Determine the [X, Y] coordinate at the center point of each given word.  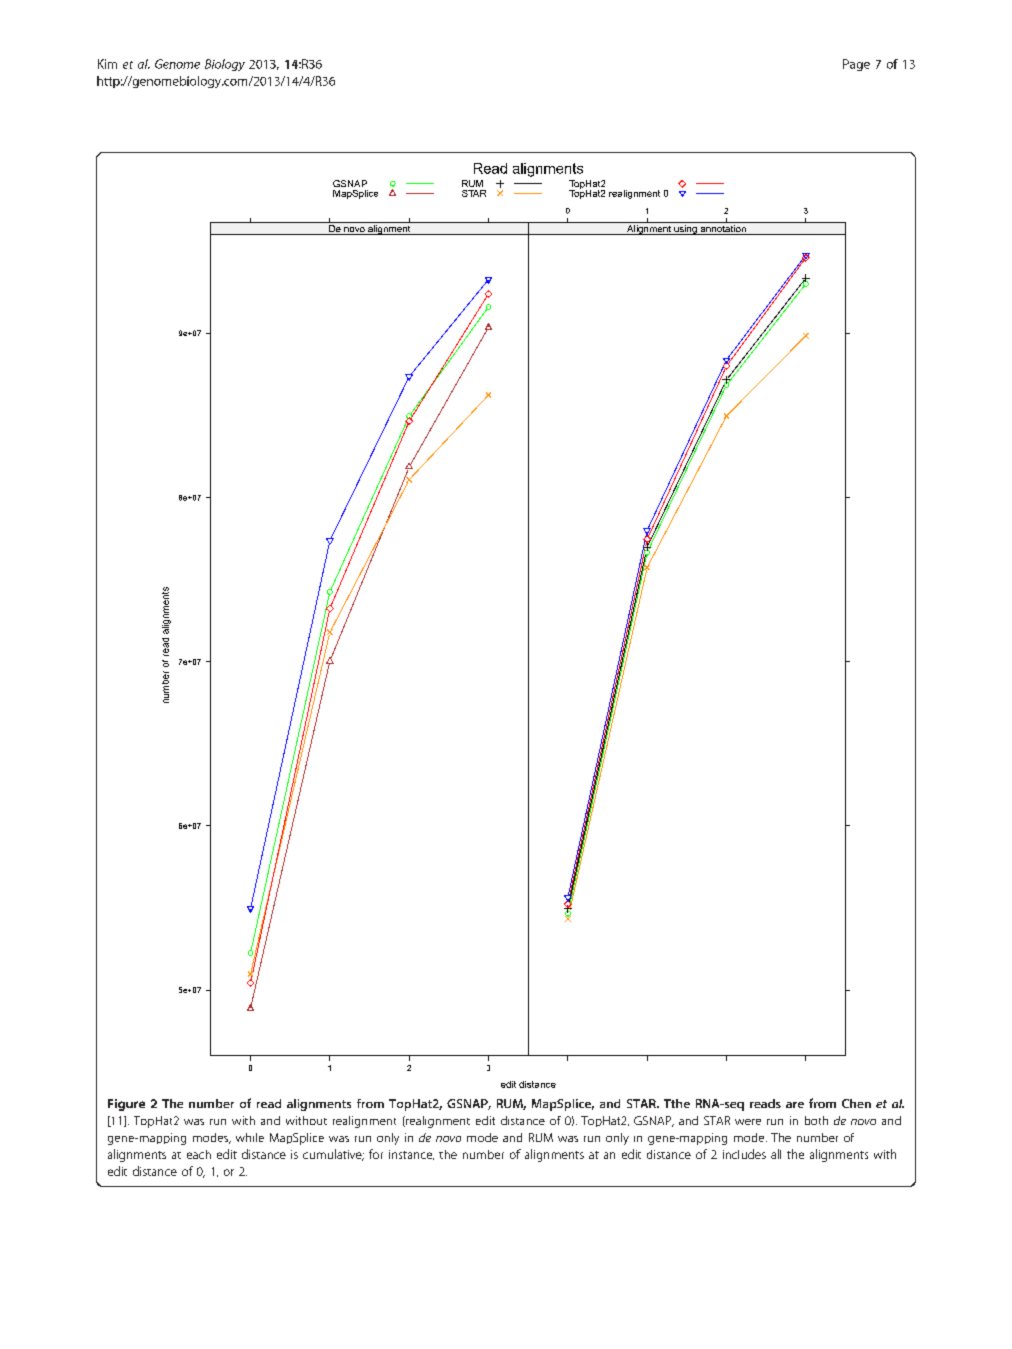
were [748, 1122]
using [685, 230]
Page [856, 65]
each [199, 1154]
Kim [107, 64]
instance [411, 1155]
